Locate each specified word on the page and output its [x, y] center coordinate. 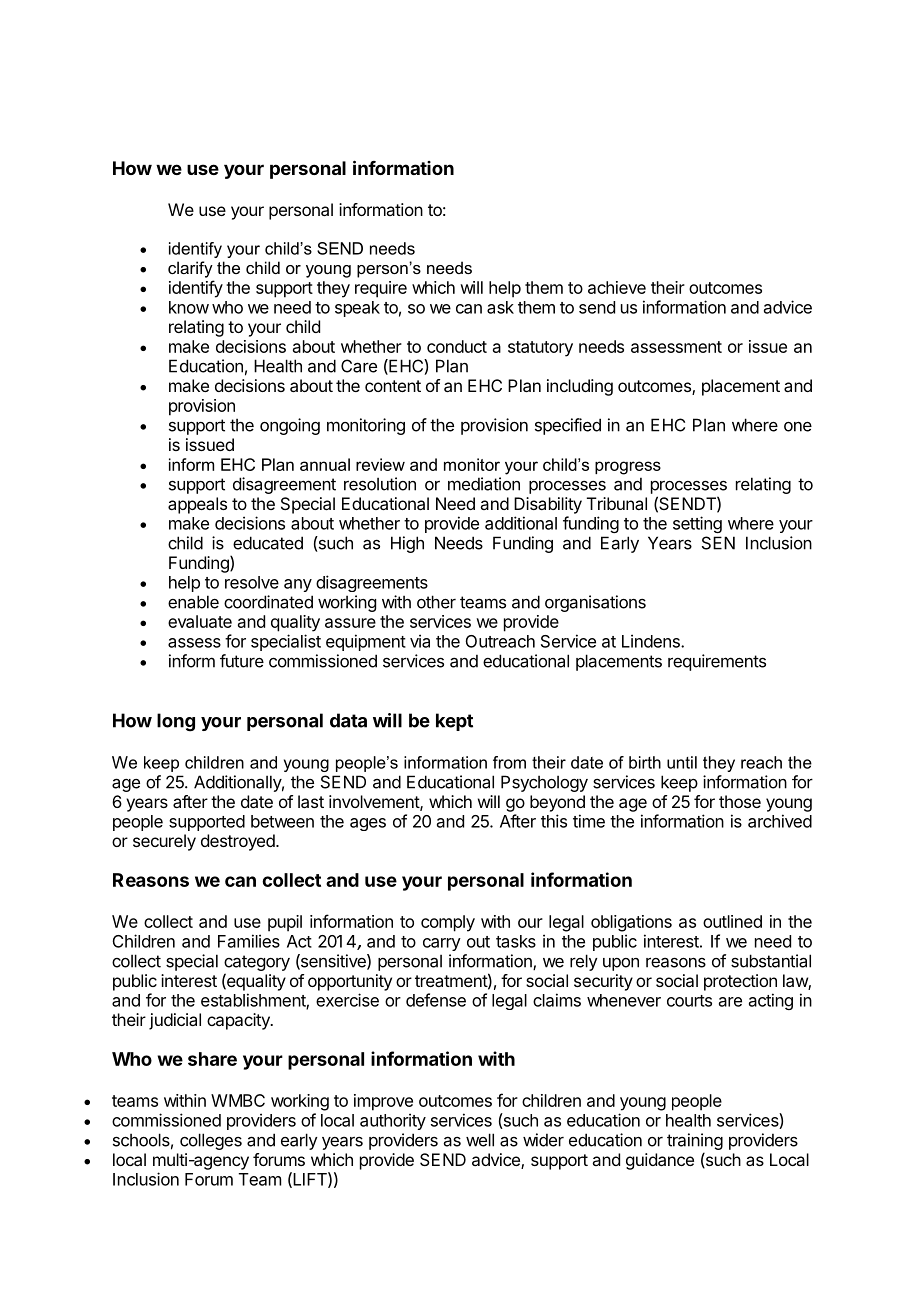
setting [697, 524]
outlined [732, 921]
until [682, 762]
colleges [211, 1141]
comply [448, 923]
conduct [457, 346]
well [480, 1140]
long [176, 722]
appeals [197, 505]
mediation [484, 484]
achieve [617, 287]
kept [454, 722]
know [189, 307]
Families [249, 941]
